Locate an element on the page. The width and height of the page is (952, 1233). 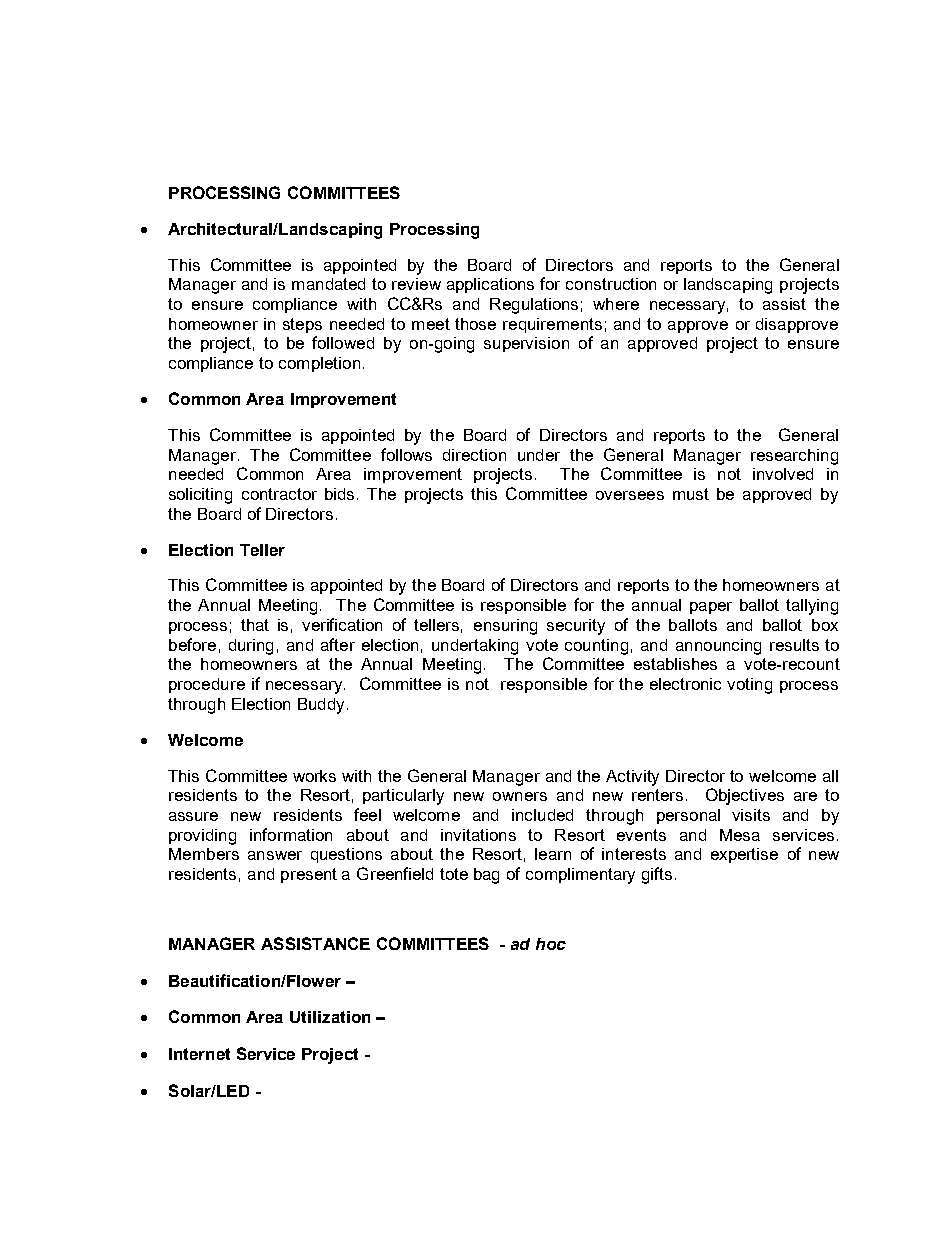
where is located at coordinates (616, 304).
